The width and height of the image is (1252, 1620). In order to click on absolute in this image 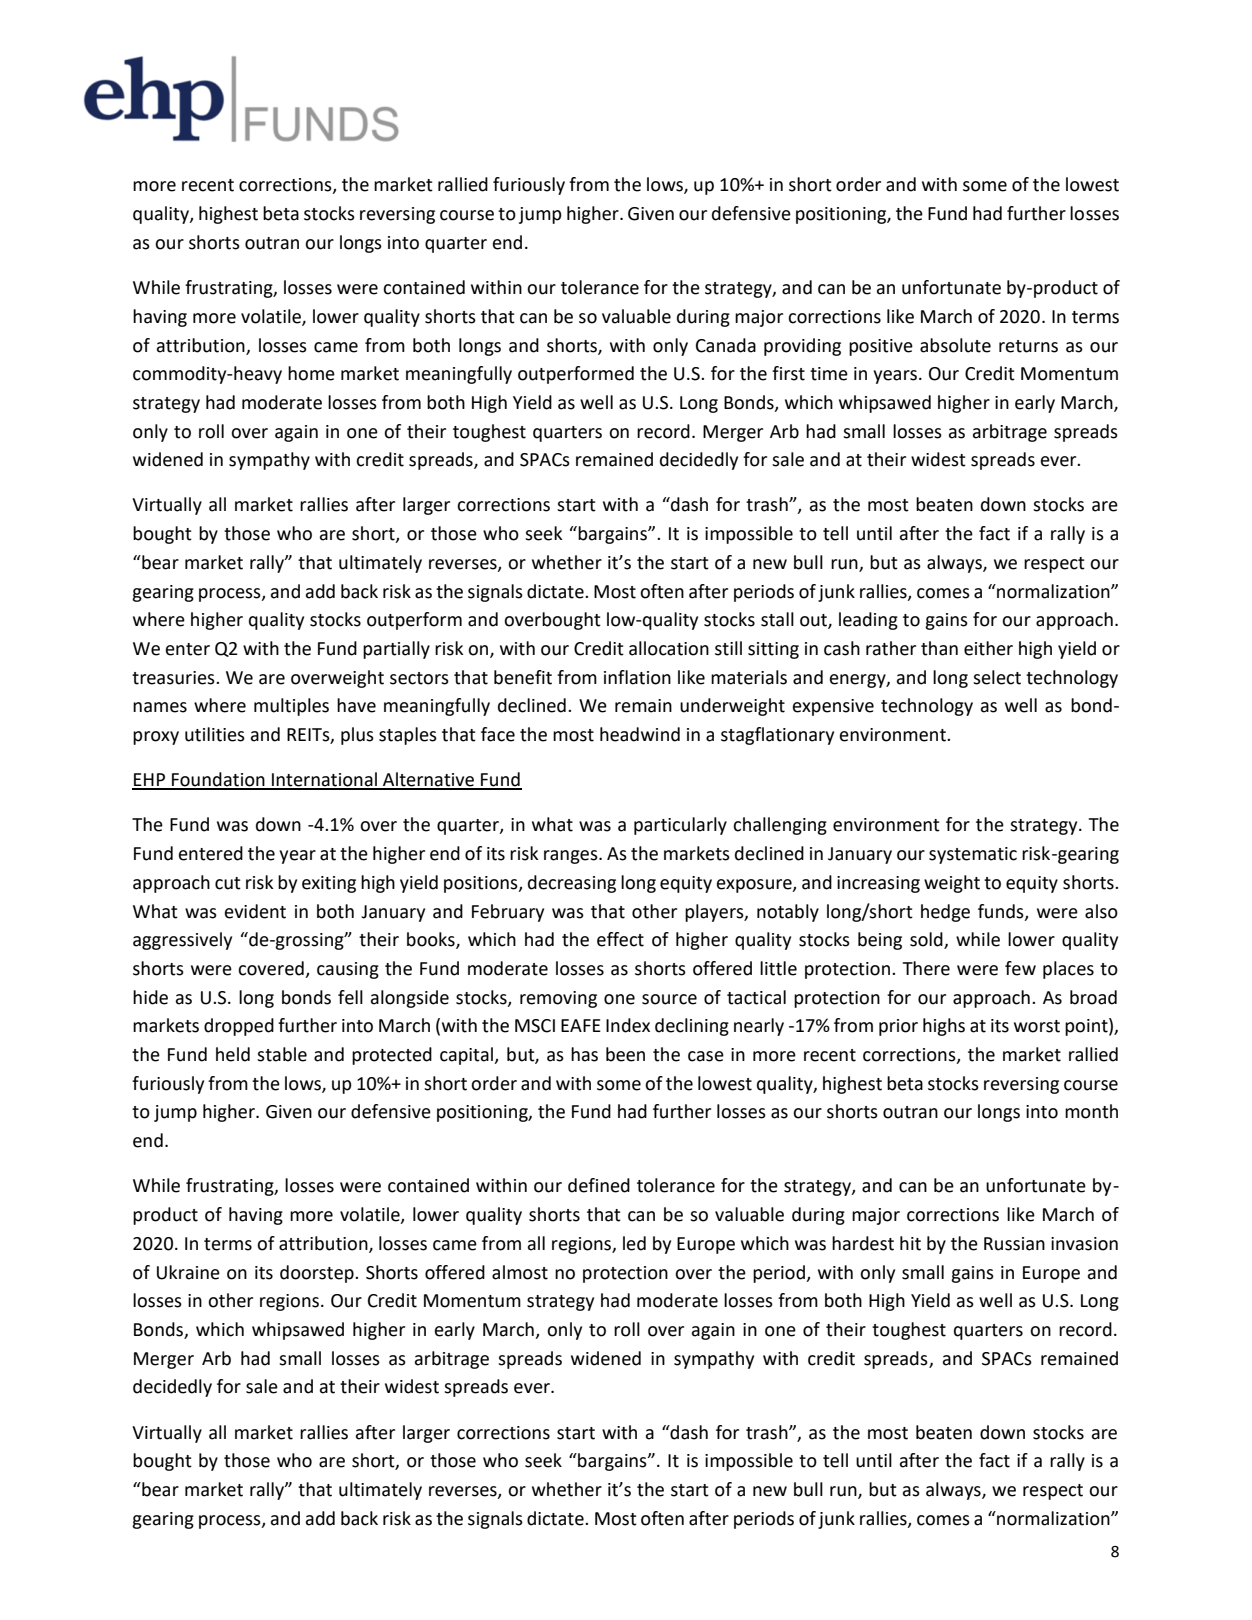, I will do `click(955, 345)`.
